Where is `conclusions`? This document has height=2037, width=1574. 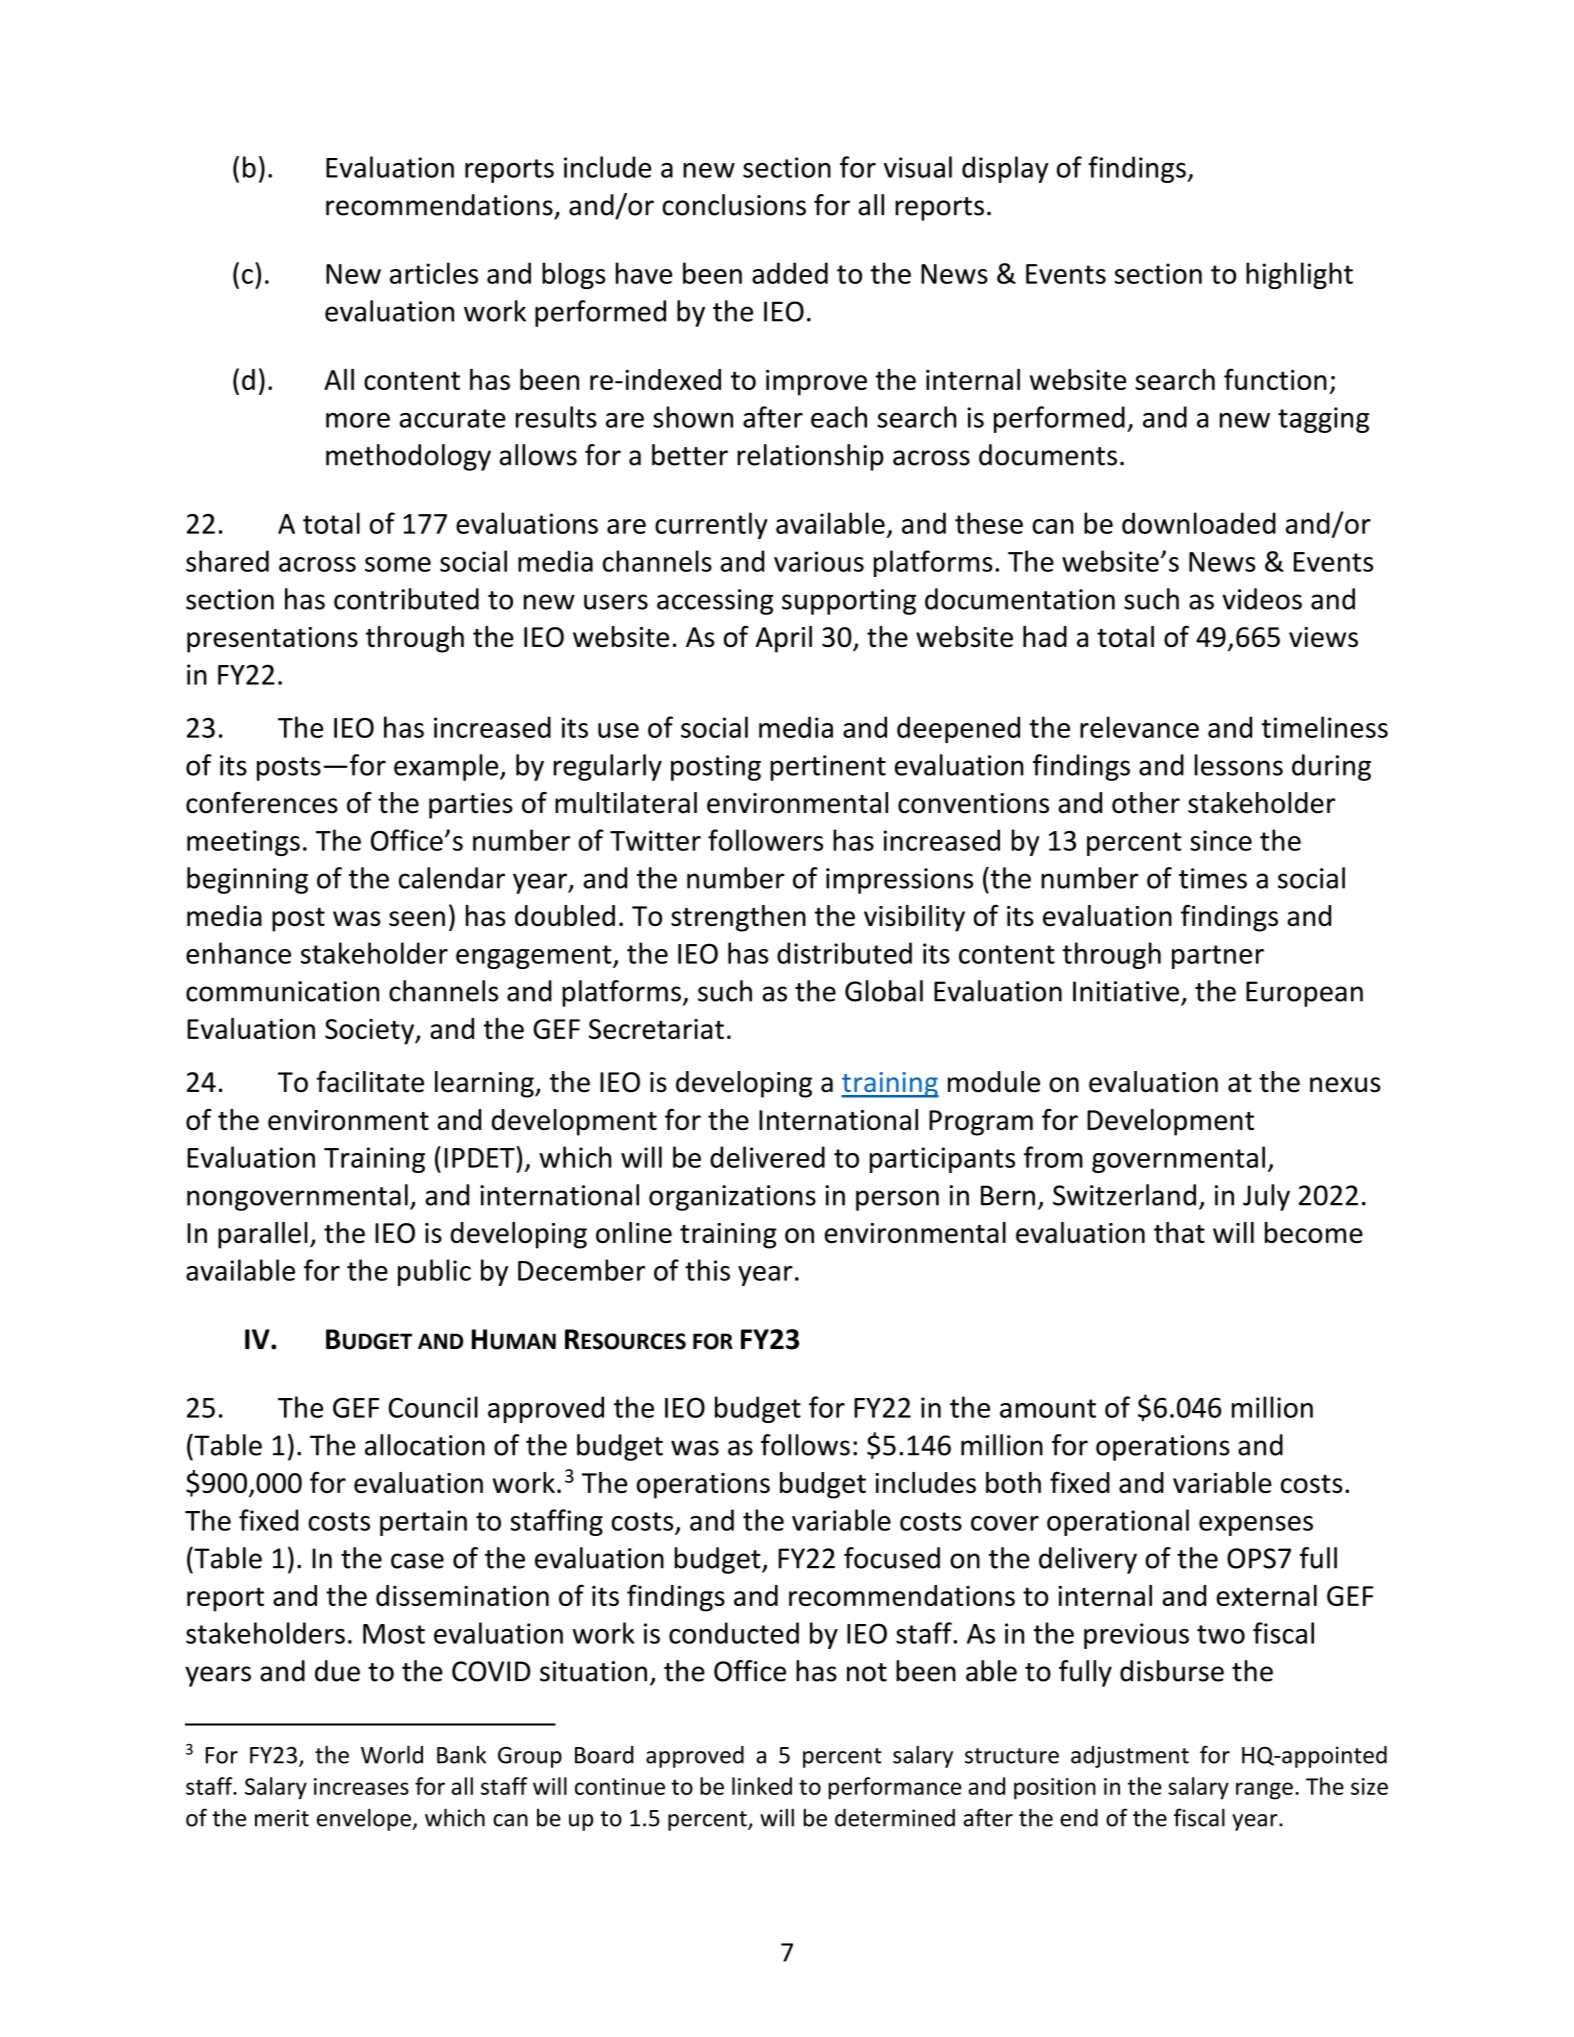
conclusions is located at coordinates (734, 205).
